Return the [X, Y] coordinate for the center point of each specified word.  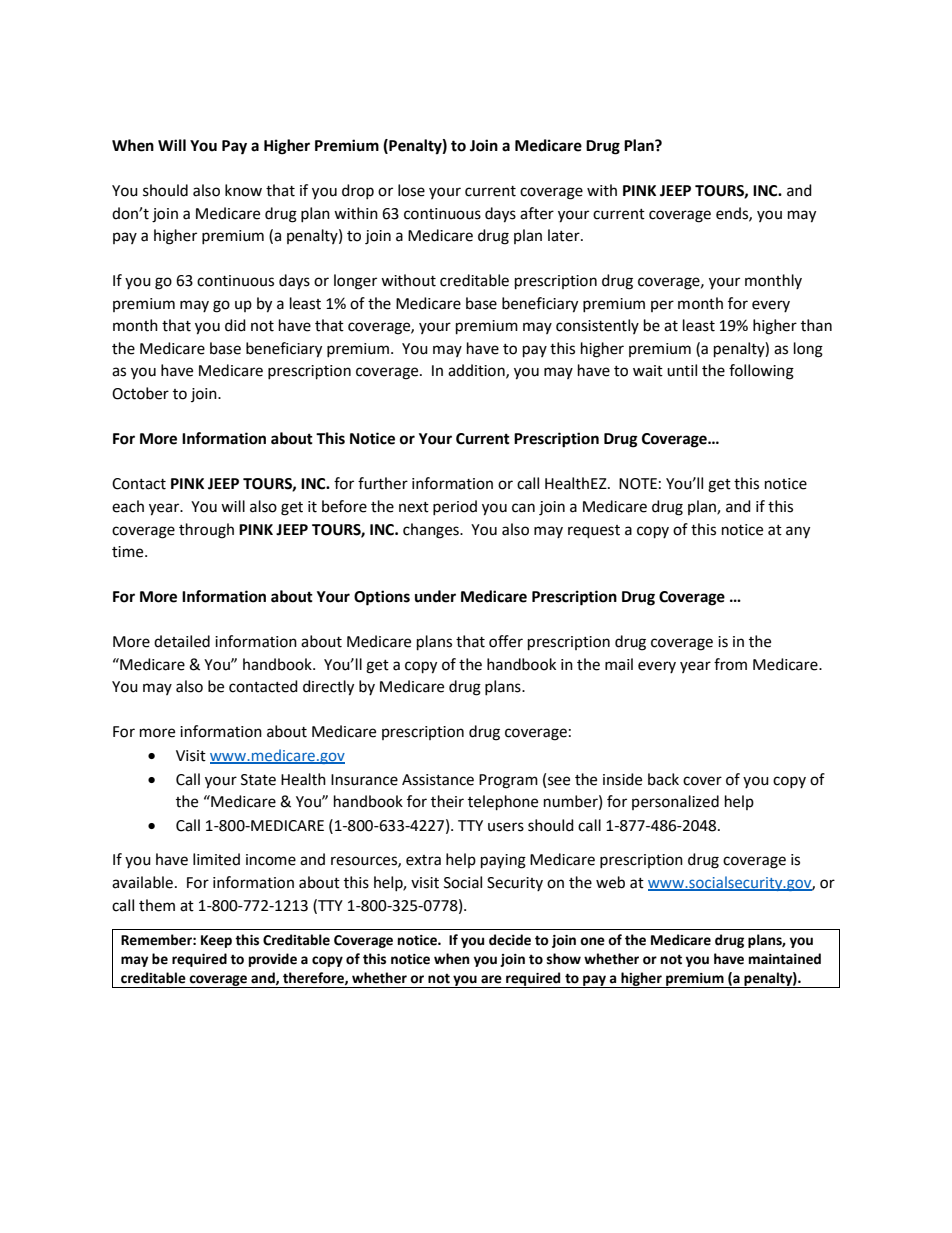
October [140, 393]
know [243, 190]
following [761, 372]
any [798, 532]
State [258, 780]
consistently [597, 326]
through [206, 531]
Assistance [438, 780]
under [435, 596]
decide [510, 940]
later [565, 235]
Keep [216, 941]
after [537, 213]
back [663, 779]
